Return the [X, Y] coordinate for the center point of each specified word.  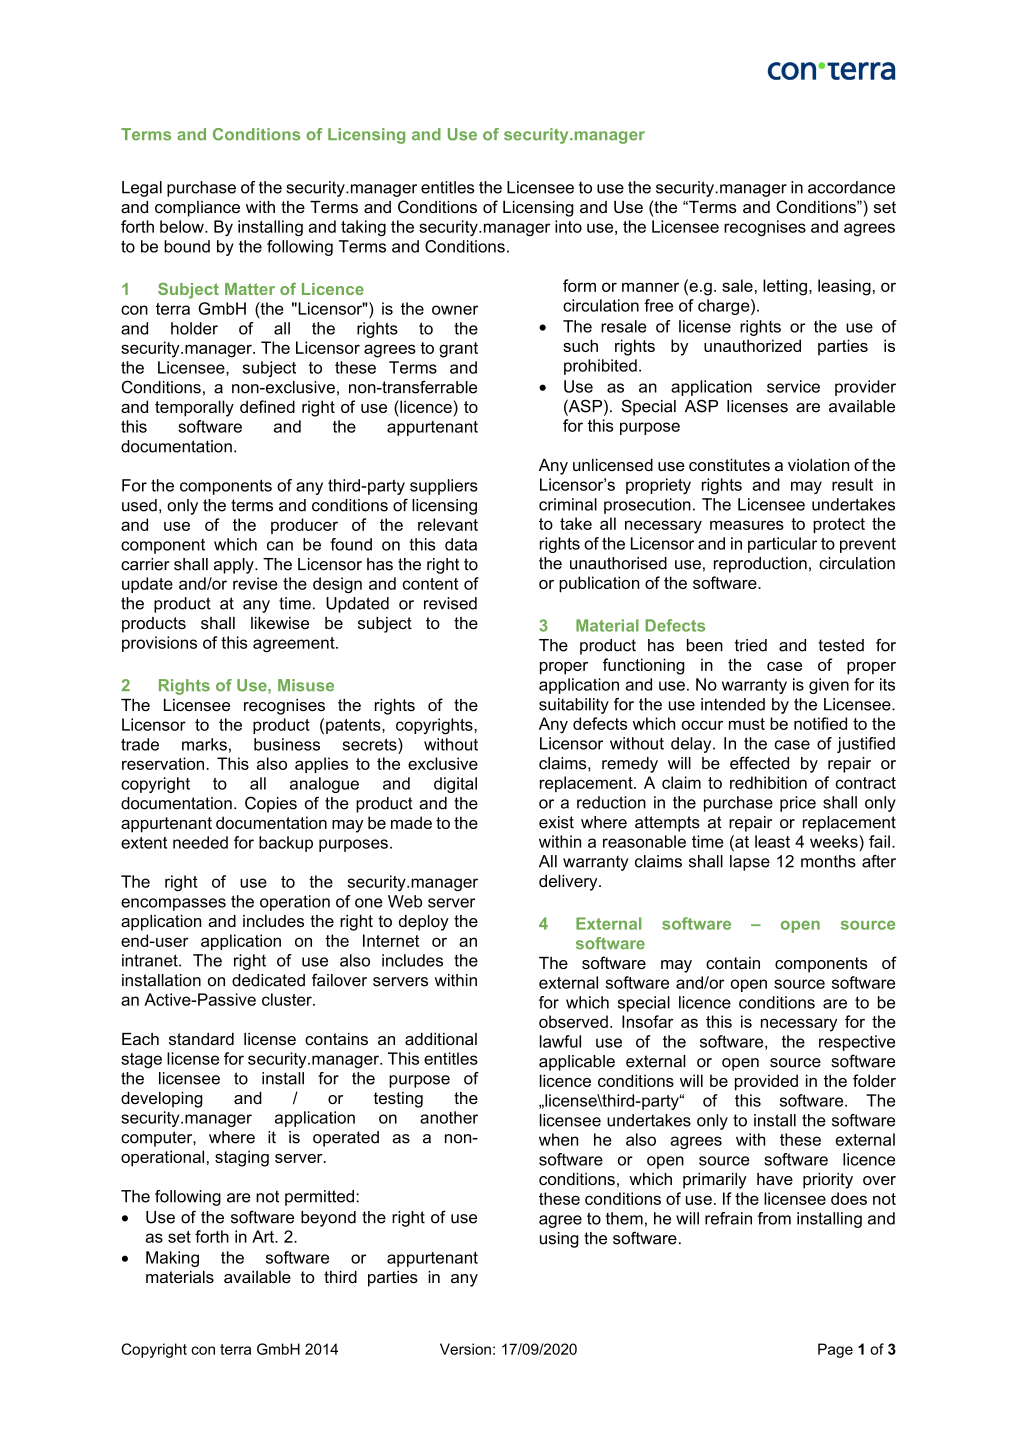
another [449, 1117]
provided [766, 1082]
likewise [280, 623]
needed [200, 842]
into [568, 226]
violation [818, 465]
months [828, 861]
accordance [851, 187]
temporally [194, 408]
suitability [574, 706]
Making [172, 1259]
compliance [197, 209]
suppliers [444, 487]
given [829, 686]
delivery [569, 883]
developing [162, 1100]
